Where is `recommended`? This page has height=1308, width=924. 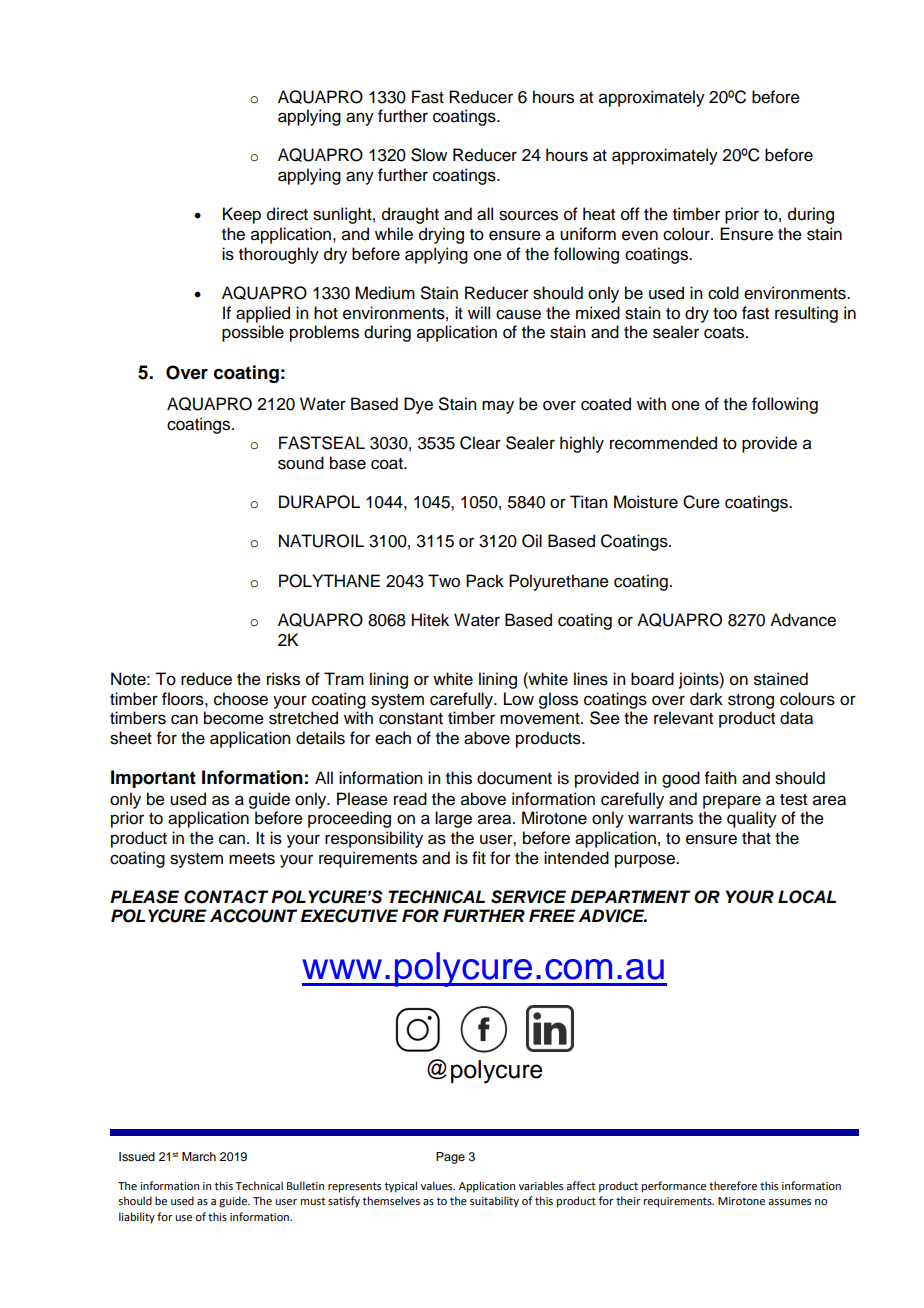 recommended is located at coordinates (663, 443).
